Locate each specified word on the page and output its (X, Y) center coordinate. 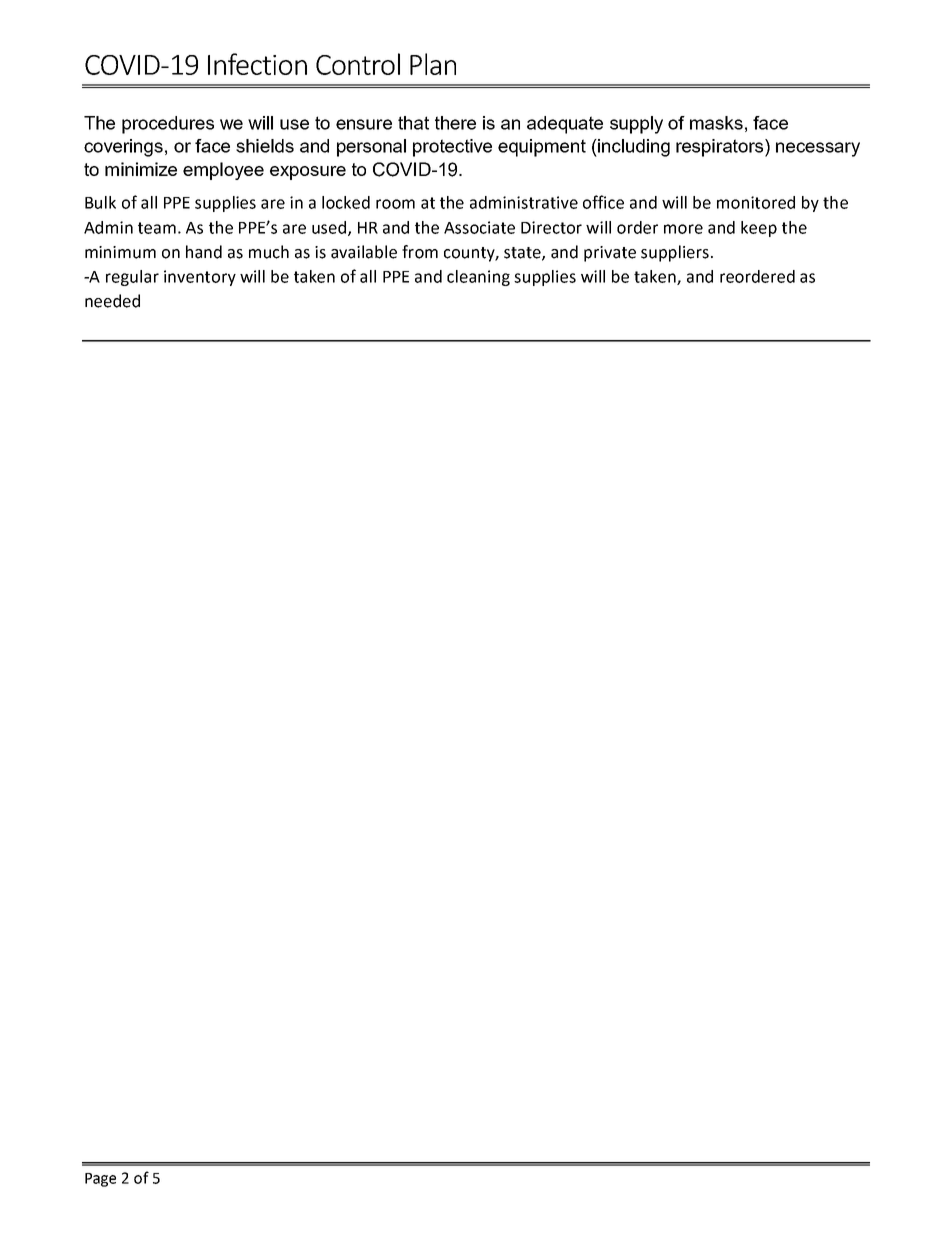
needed (112, 301)
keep (759, 229)
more (683, 229)
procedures (168, 125)
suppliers (675, 253)
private (610, 254)
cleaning (478, 278)
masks (716, 123)
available (364, 252)
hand (204, 252)
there (455, 123)
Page (100, 1180)
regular (132, 278)
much (269, 252)
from (420, 252)
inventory (200, 278)
